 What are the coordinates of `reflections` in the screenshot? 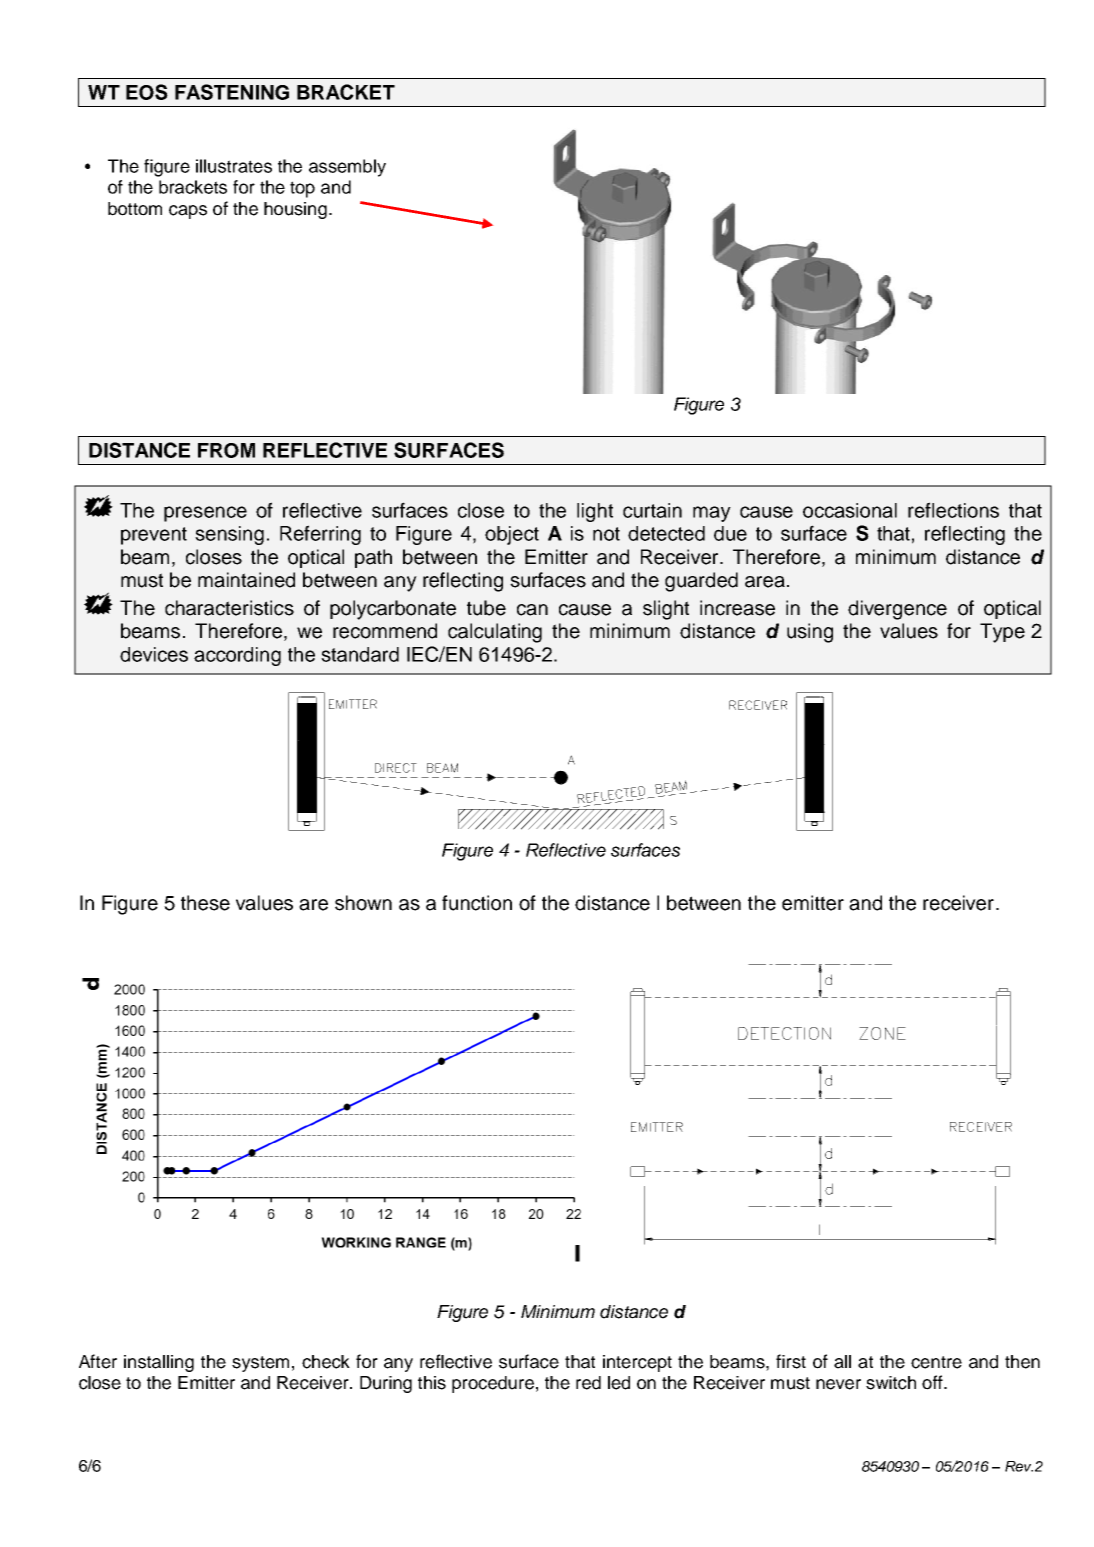 It's located at (953, 510).
